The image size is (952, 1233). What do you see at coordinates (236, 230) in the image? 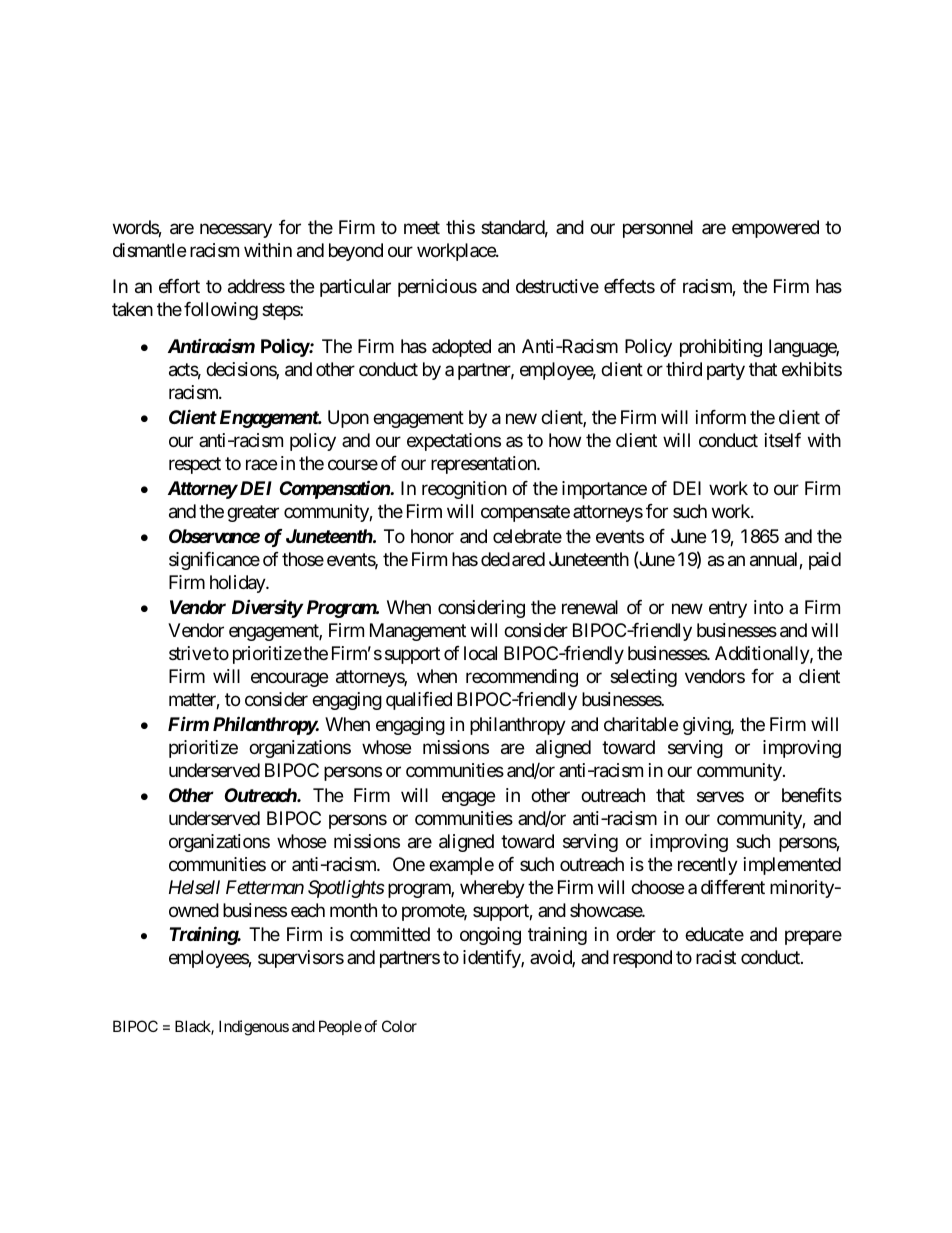
I see `necessary` at bounding box center [236, 230].
